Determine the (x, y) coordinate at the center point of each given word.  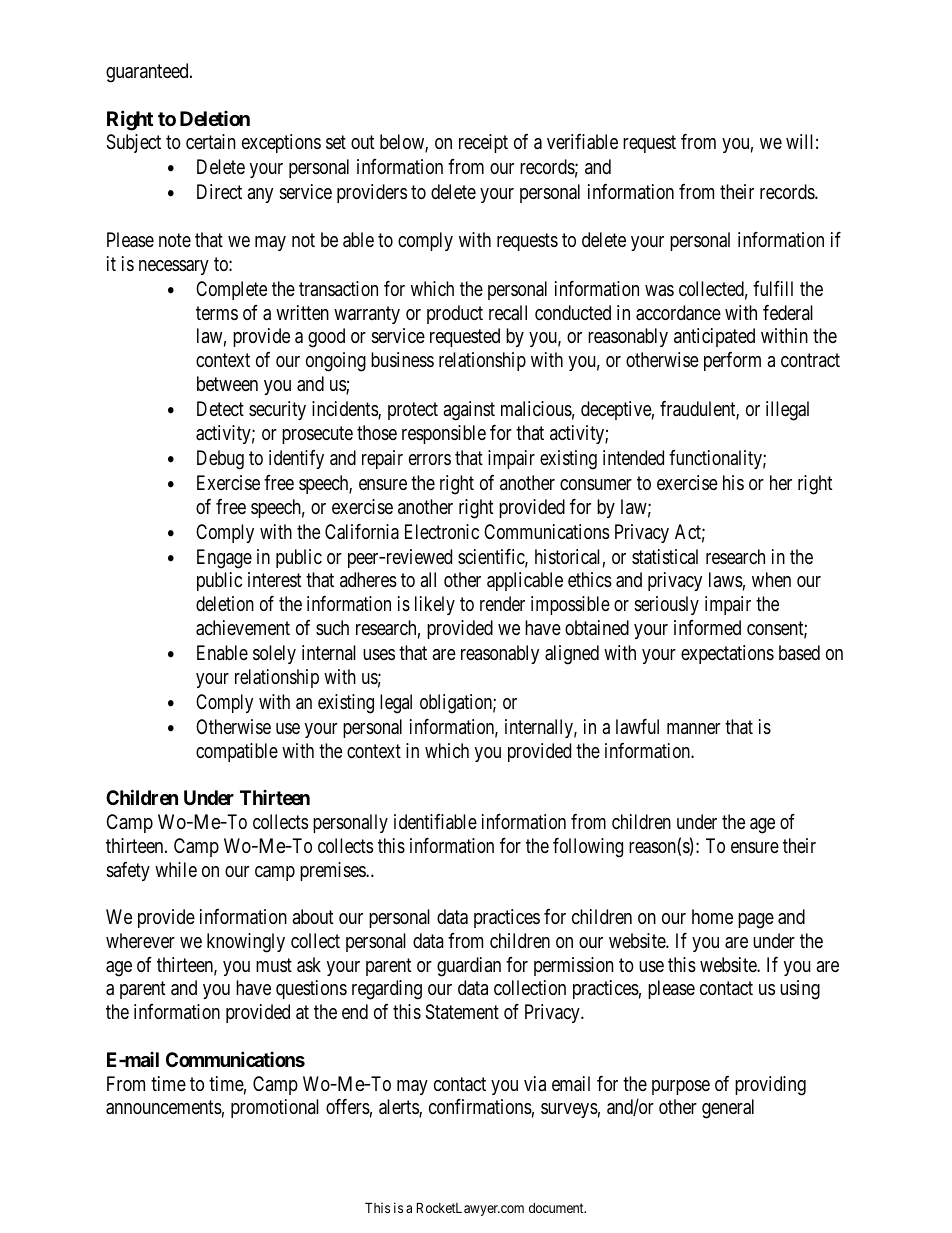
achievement (243, 628)
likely (435, 605)
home (712, 916)
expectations (727, 654)
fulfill (773, 288)
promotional (275, 1108)
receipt (483, 143)
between (227, 383)
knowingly (246, 943)
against (469, 411)
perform (732, 361)
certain (211, 141)
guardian (469, 967)
